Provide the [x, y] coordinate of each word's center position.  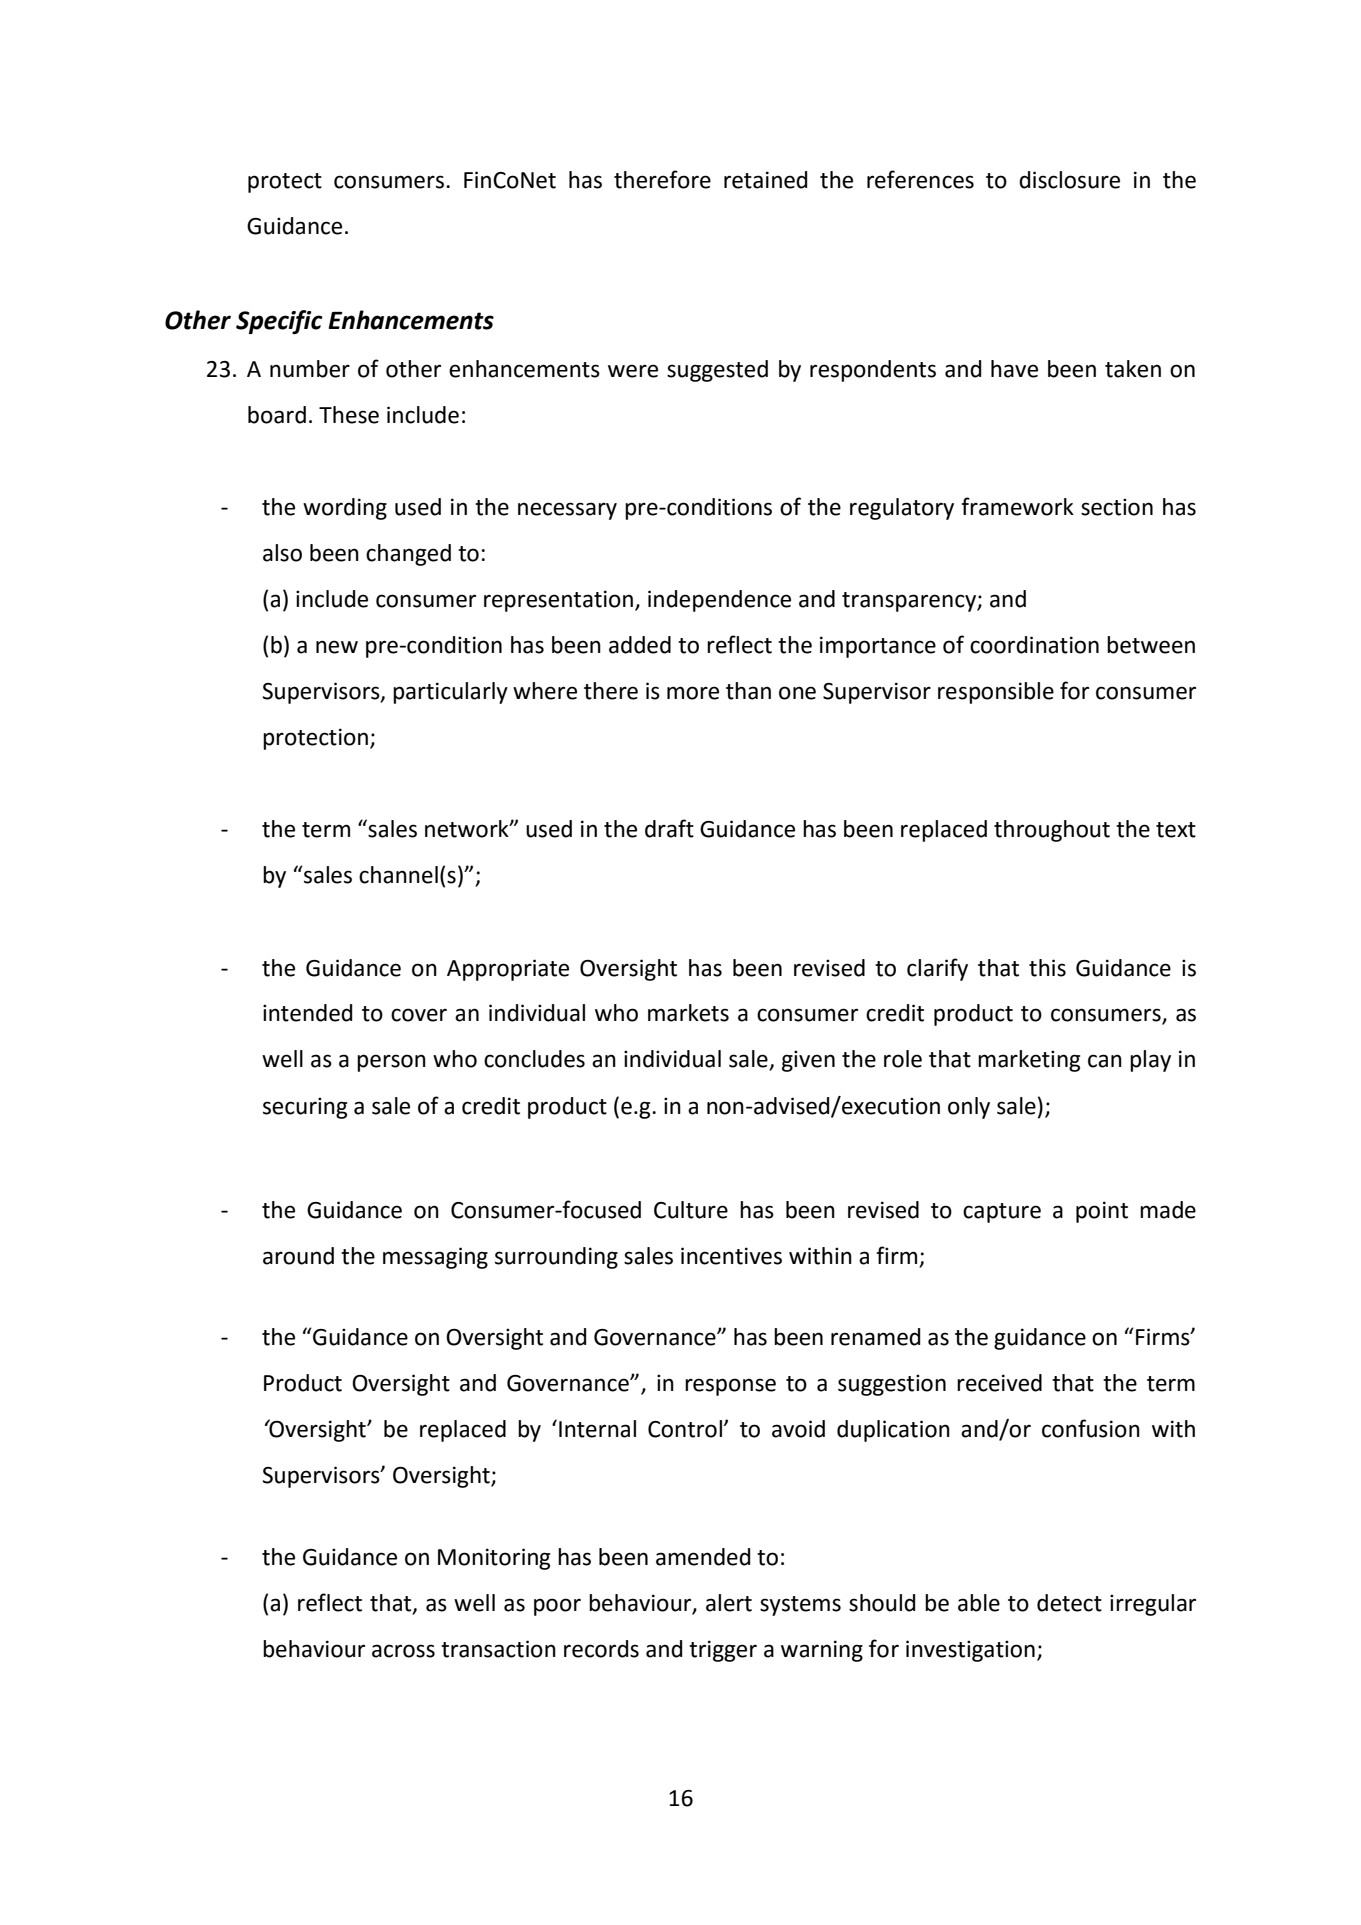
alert [729, 1603]
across [403, 1651]
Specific [279, 322]
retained [765, 180]
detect [1069, 1603]
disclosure [1069, 180]
